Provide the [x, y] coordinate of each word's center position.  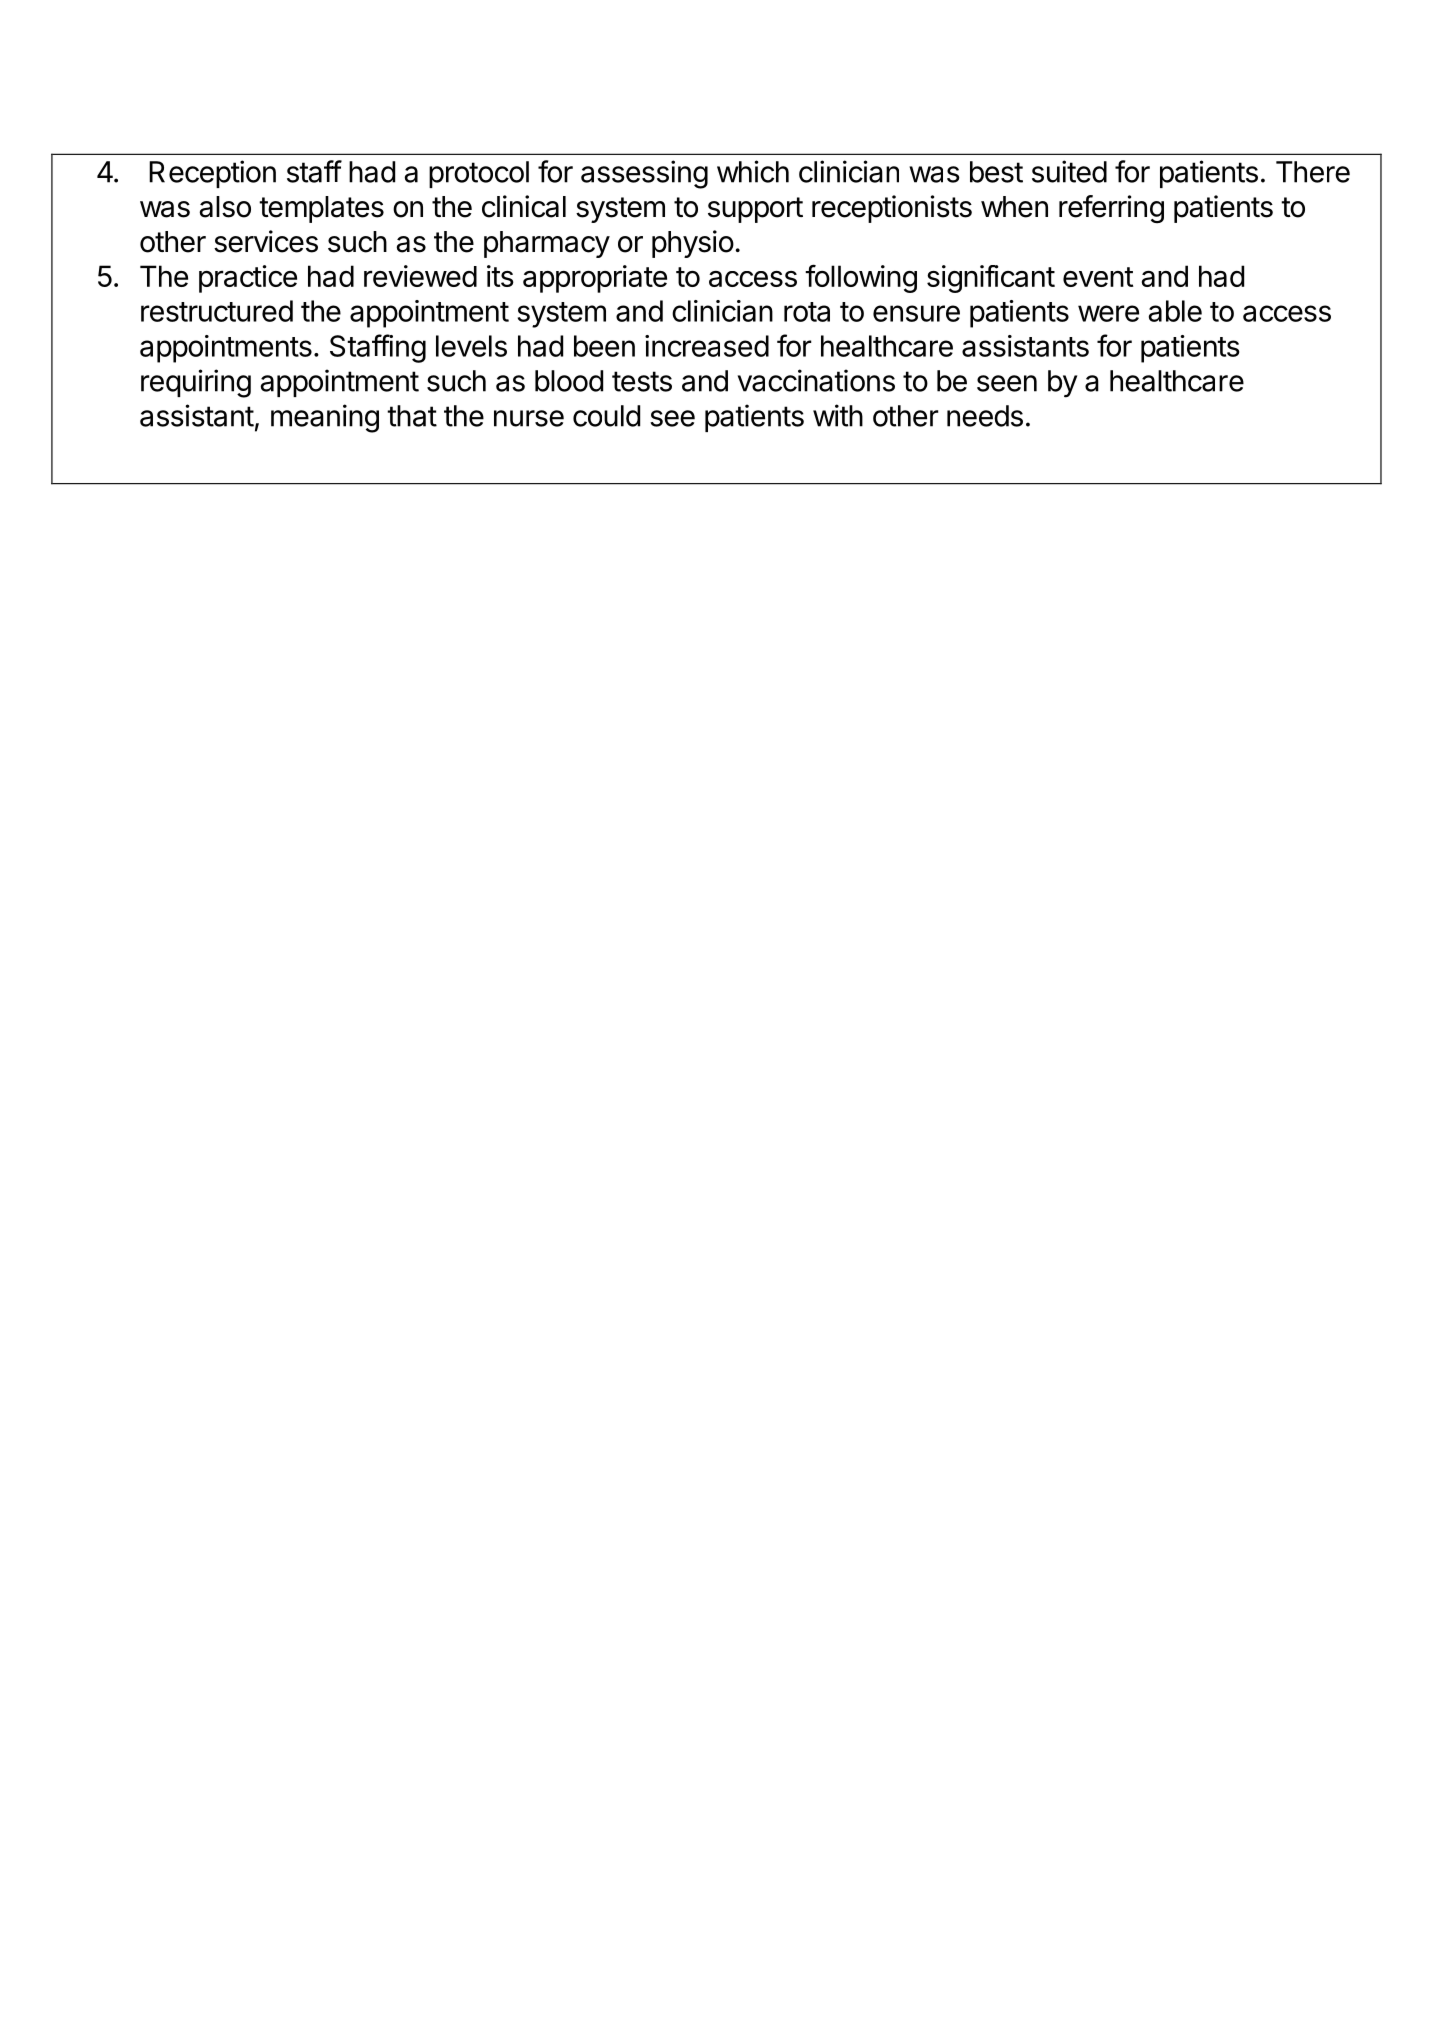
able [1175, 311]
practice [248, 279]
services [266, 241]
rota [807, 312]
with [838, 415]
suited [1069, 171]
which [753, 171]
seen [1007, 383]
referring [1111, 209]
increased [707, 346]
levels [471, 346]
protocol [479, 174]
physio [693, 244]
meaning [325, 418]
